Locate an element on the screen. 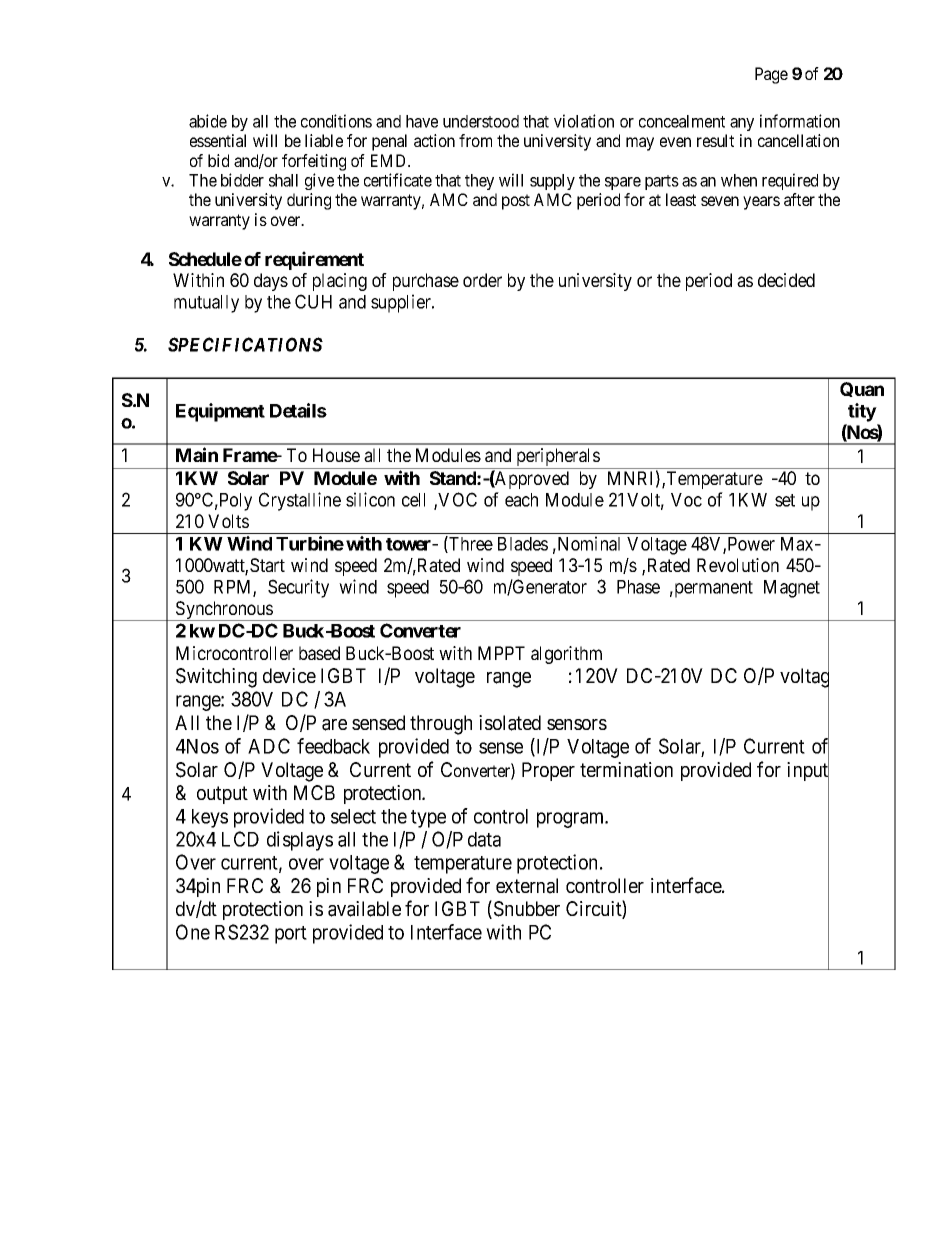 The image size is (952, 1233). SPECIFICATIONS is located at coordinates (245, 344).
